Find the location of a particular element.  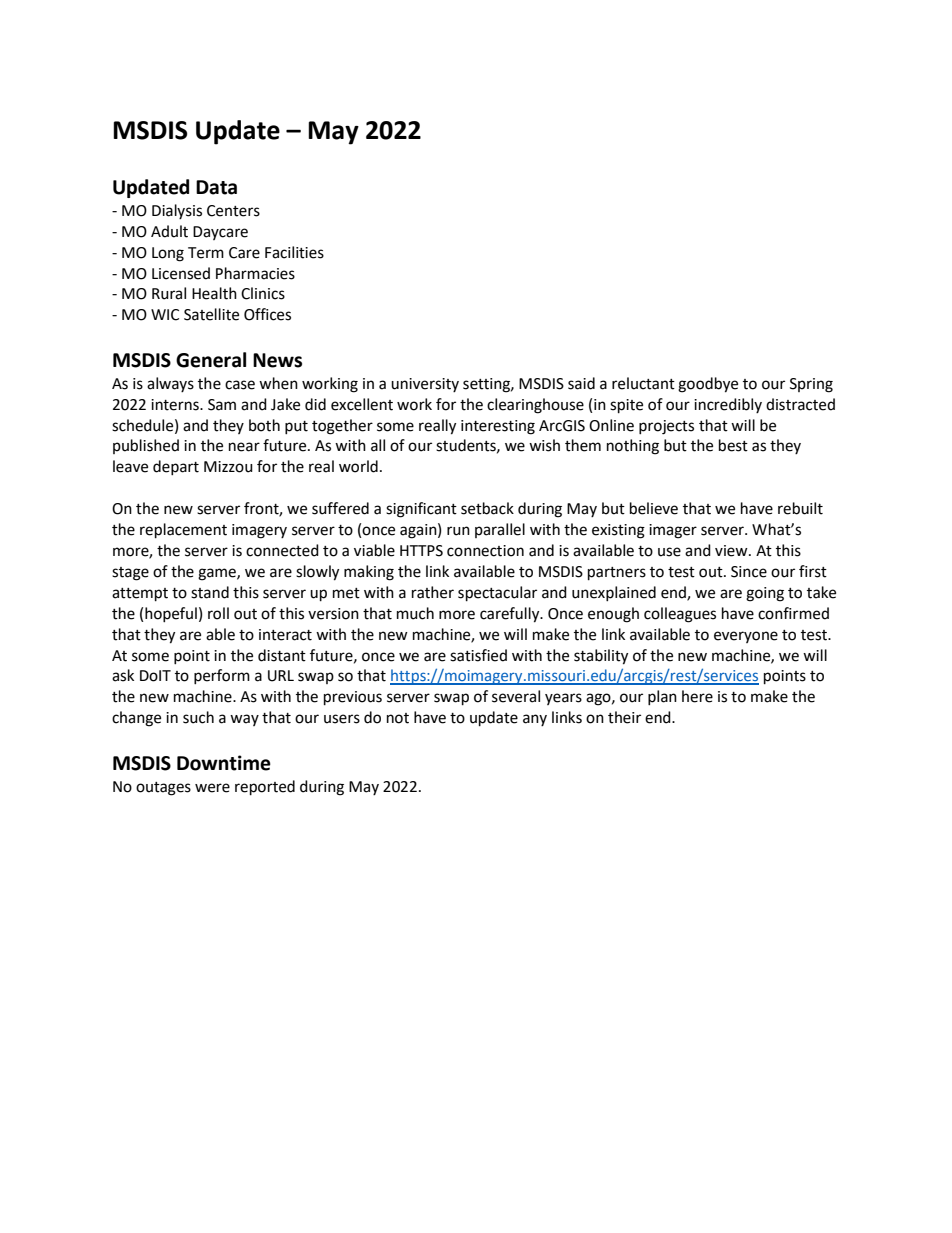

goodbye is located at coordinates (708, 385).
